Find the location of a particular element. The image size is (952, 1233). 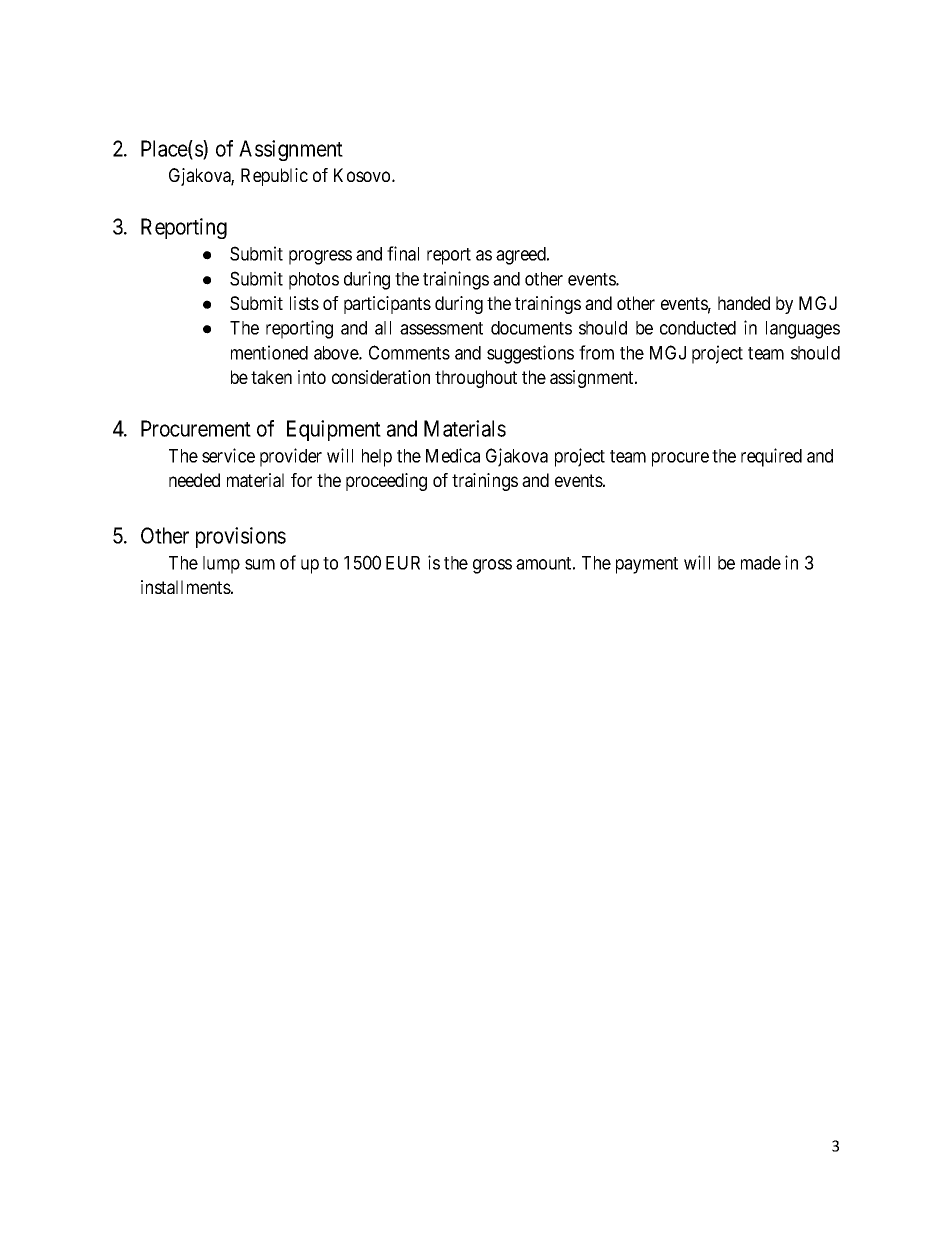

final is located at coordinates (403, 253).
